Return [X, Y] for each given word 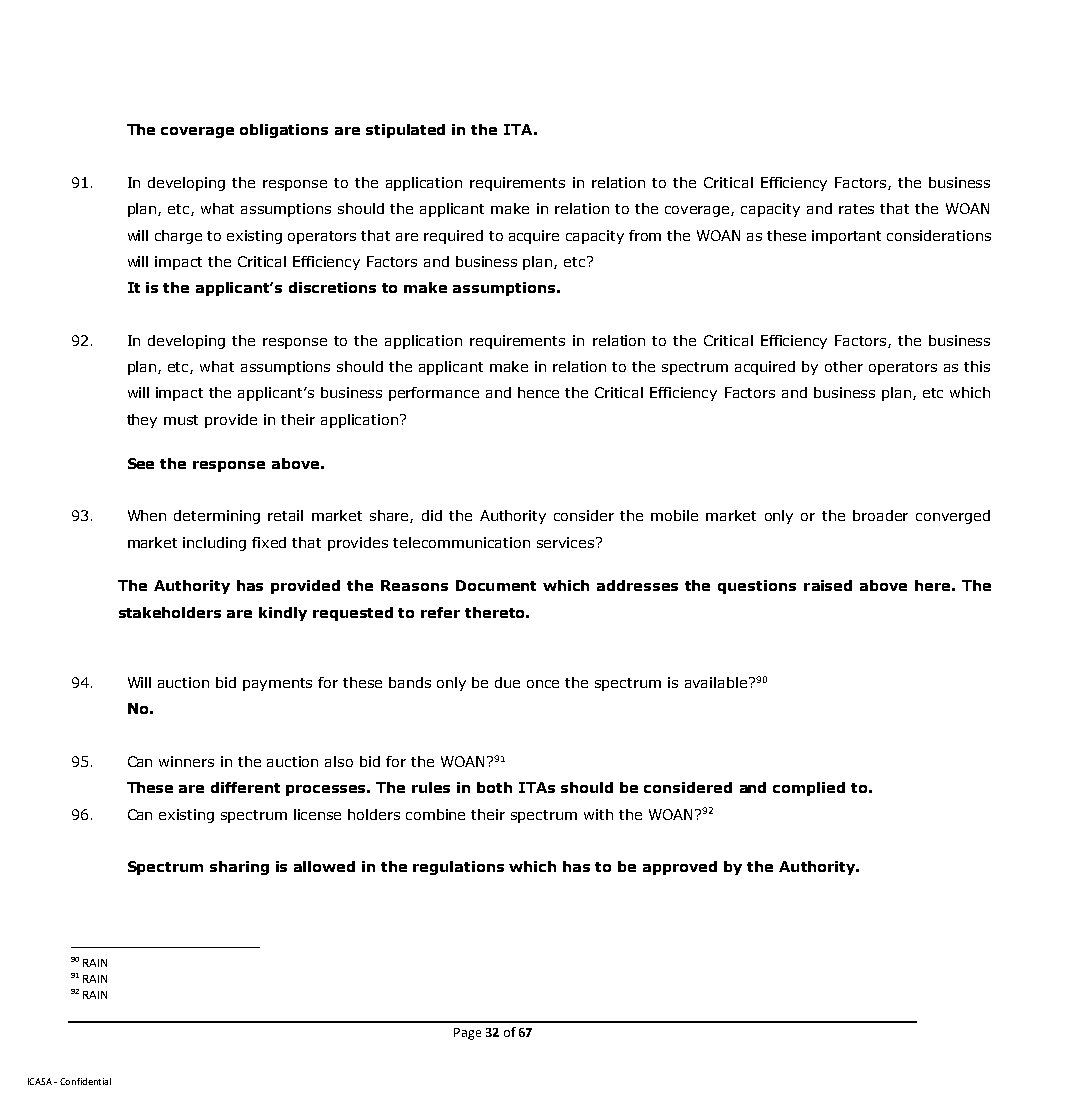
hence [538, 392]
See [141, 463]
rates [856, 209]
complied [809, 789]
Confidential [85, 1081]
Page [467, 1034]
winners [186, 761]
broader [880, 515]
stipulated [405, 131]
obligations [284, 131]
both [494, 787]
